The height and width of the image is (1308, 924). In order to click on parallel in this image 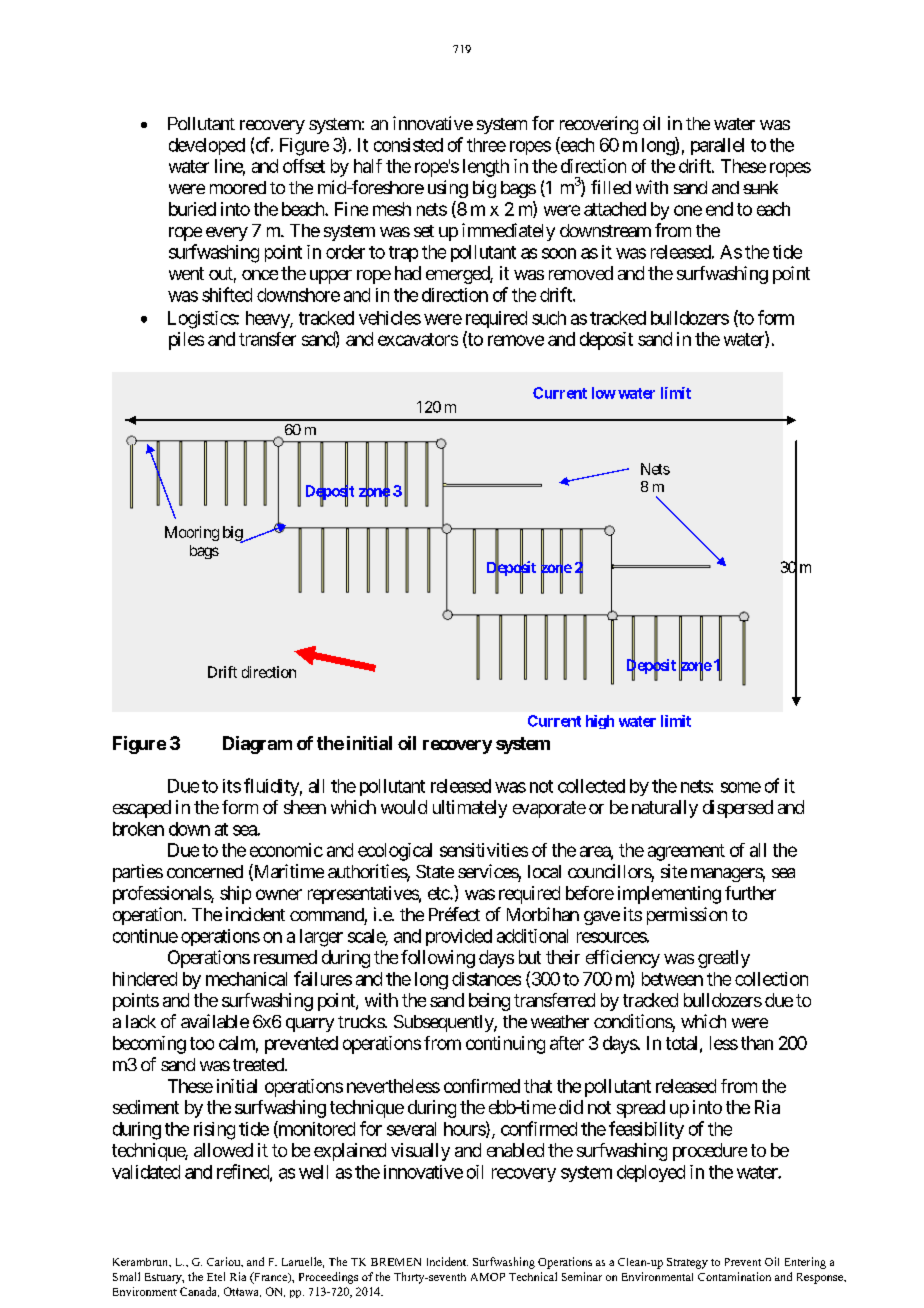, I will do `click(717, 146)`.
